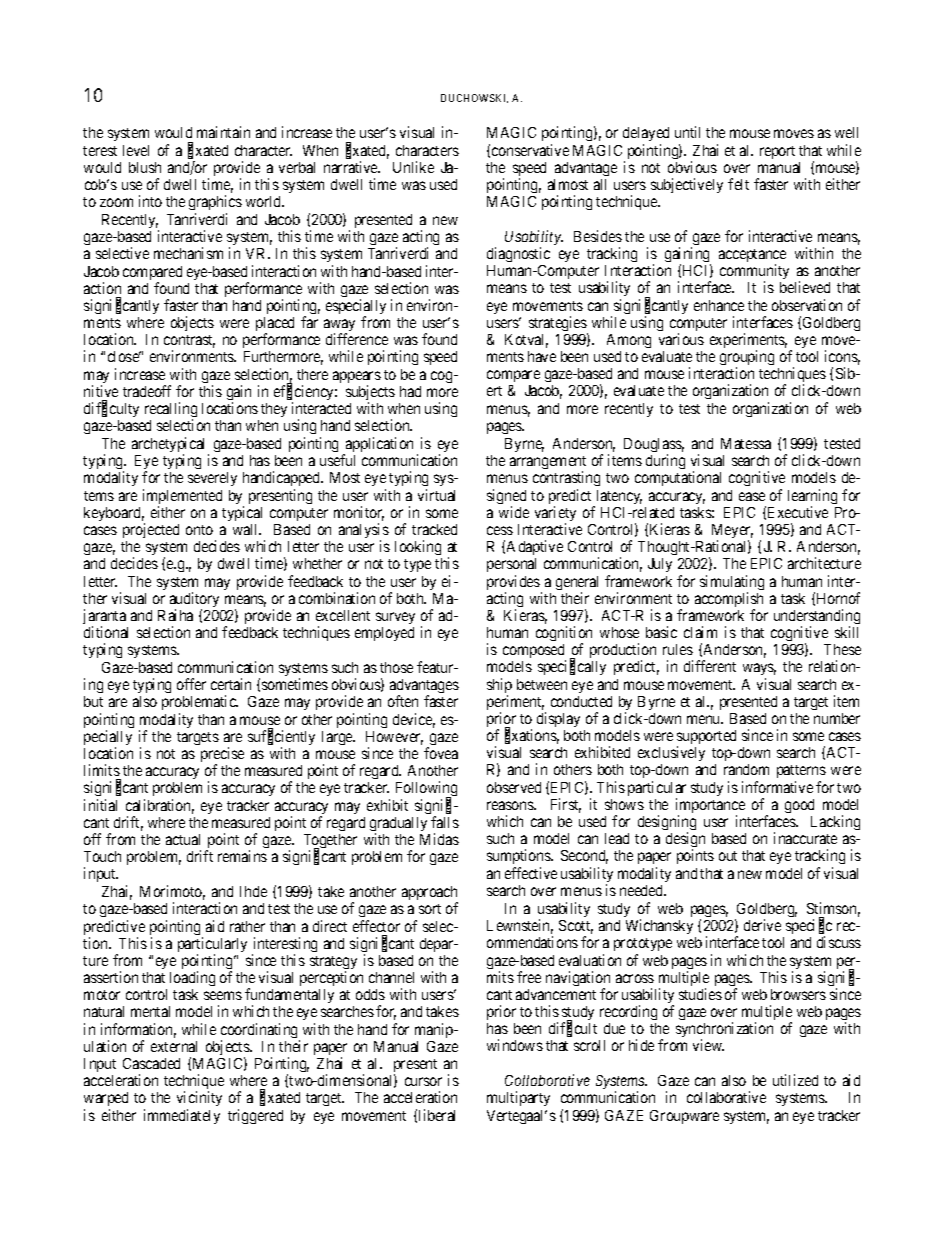 This screenshot has width=952, height=1233. I want to click on Unlike, so click(413, 167).
